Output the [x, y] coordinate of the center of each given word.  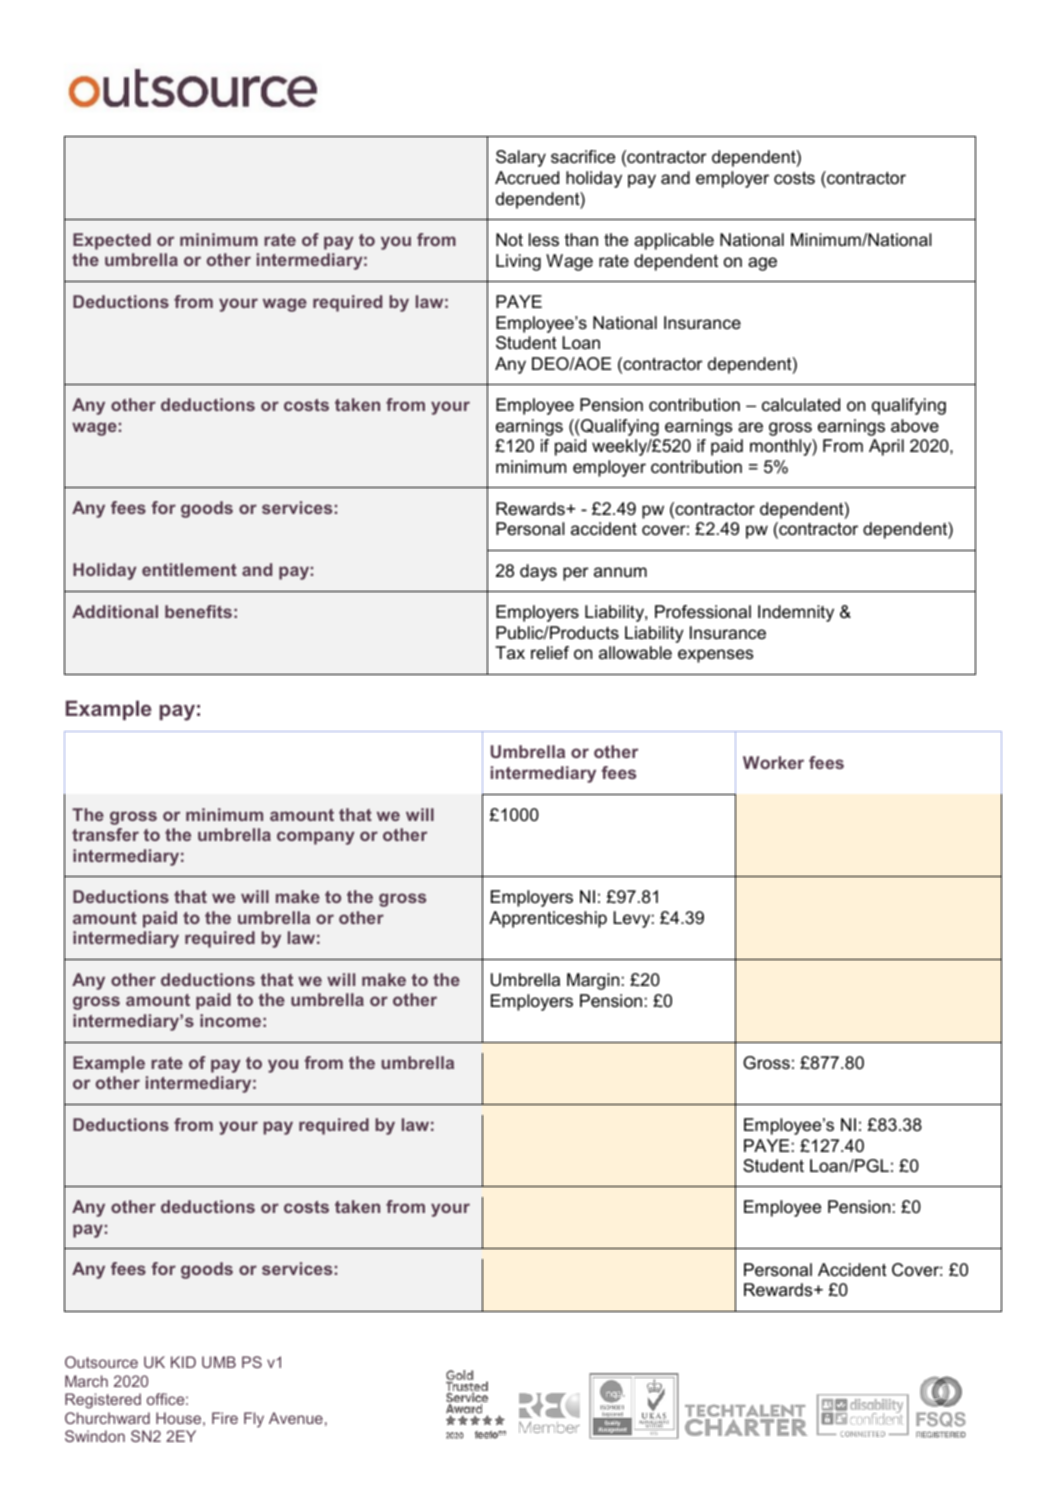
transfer [105, 834]
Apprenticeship [548, 919]
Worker [773, 762]
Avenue [296, 1418]
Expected [112, 241]
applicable [674, 241]
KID [183, 1362]
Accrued [527, 178]
